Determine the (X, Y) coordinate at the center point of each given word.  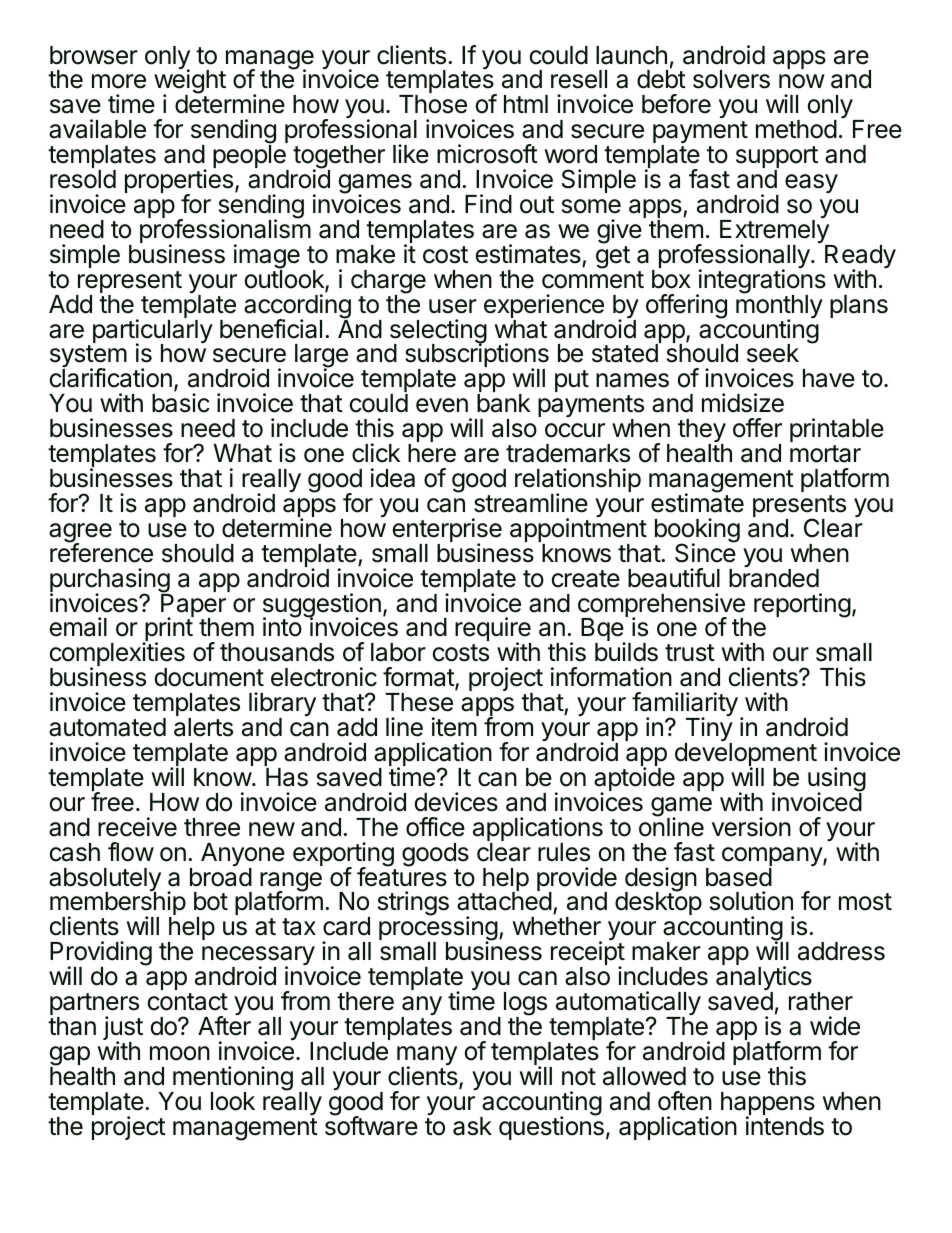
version (751, 827)
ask (472, 1126)
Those (433, 104)
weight (190, 83)
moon (180, 1053)
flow (131, 852)
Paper (193, 606)
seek (773, 353)
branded (774, 578)
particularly (153, 332)
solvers (731, 79)
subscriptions (477, 357)
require (493, 631)
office (435, 827)
